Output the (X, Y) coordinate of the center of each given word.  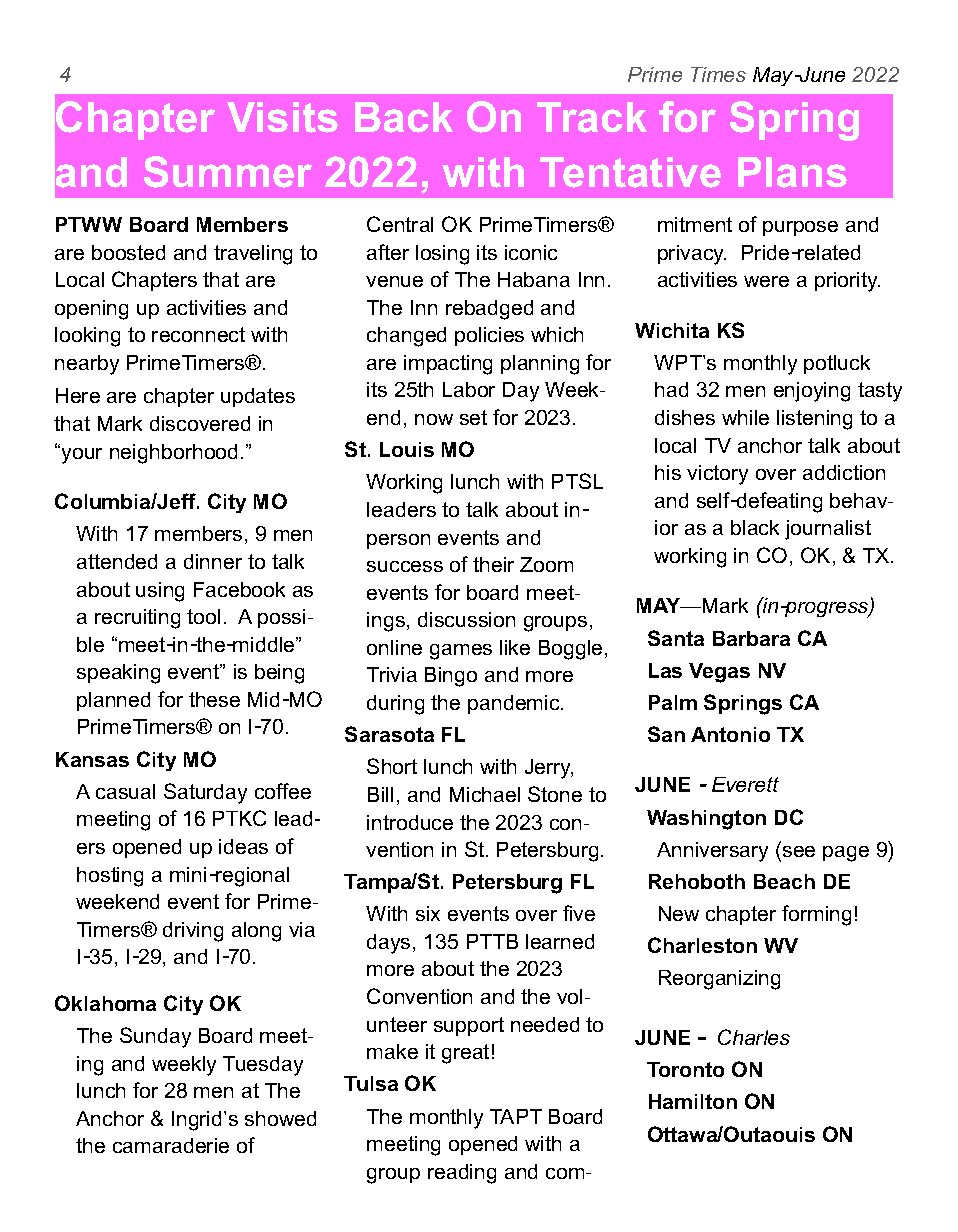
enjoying (812, 392)
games (461, 652)
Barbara (751, 638)
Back (404, 117)
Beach (784, 881)
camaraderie (171, 1145)
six (428, 913)
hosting (110, 877)
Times (718, 74)
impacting (448, 365)
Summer (228, 172)
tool (203, 616)
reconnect (198, 334)
